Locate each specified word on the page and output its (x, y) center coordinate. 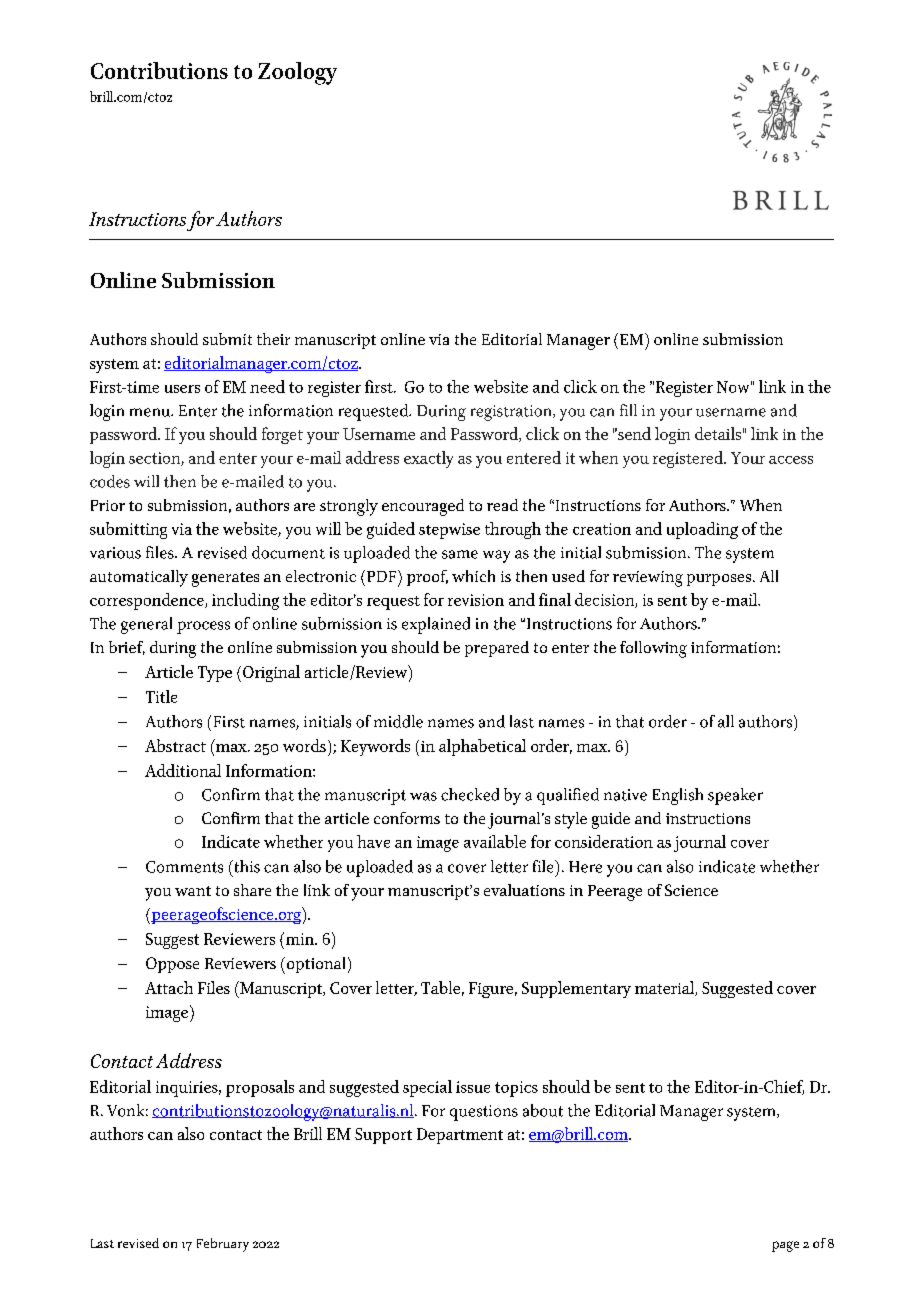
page (785, 1246)
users (182, 389)
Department (460, 1136)
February (223, 1245)
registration (512, 413)
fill (628, 410)
